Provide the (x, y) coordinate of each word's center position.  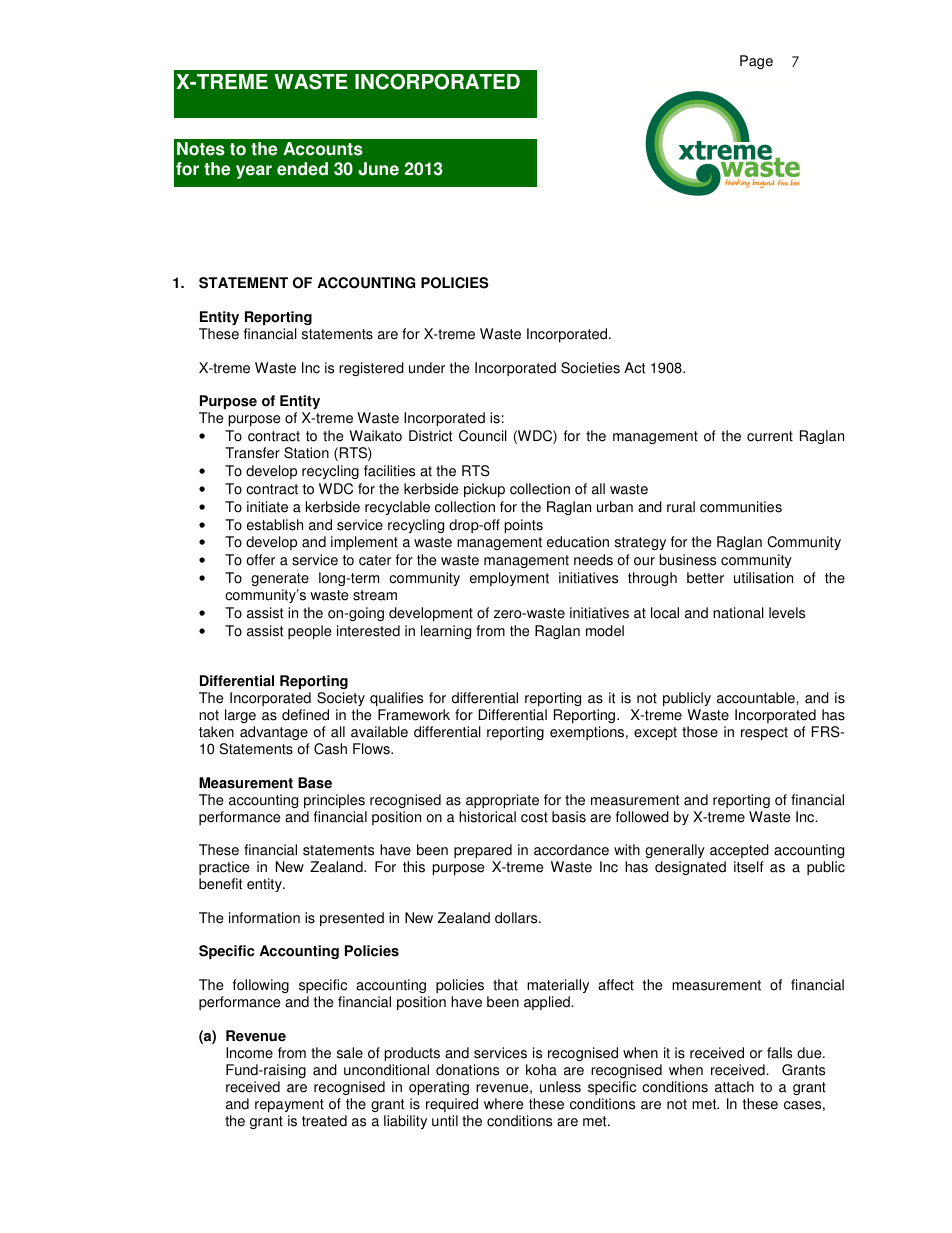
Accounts (323, 149)
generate (280, 579)
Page (756, 62)
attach (734, 1087)
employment (509, 579)
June (378, 169)
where (503, 1104)
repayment (289, 1105)
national (738, 613)
